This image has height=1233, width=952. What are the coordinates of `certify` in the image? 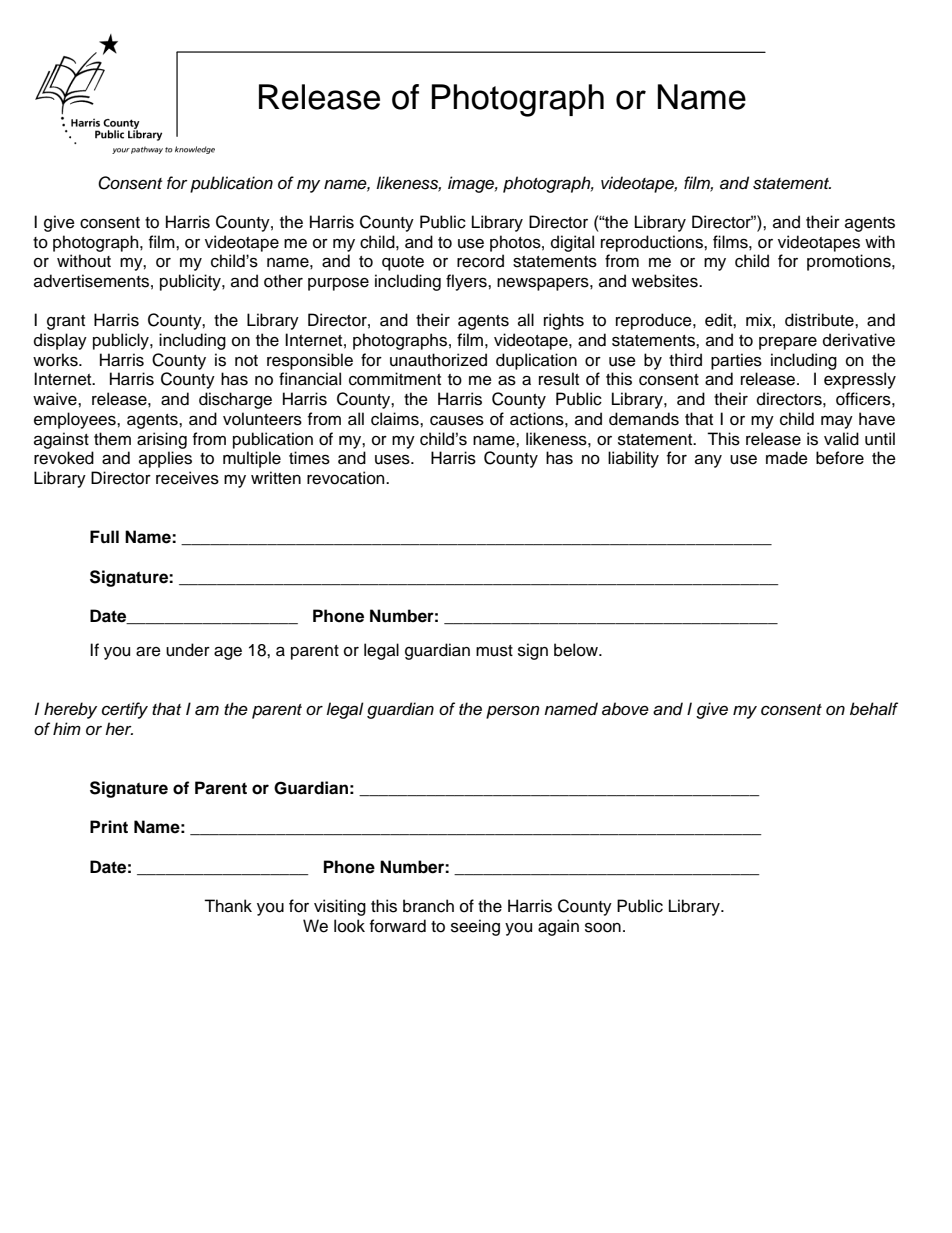 It's located at (125, 710).
